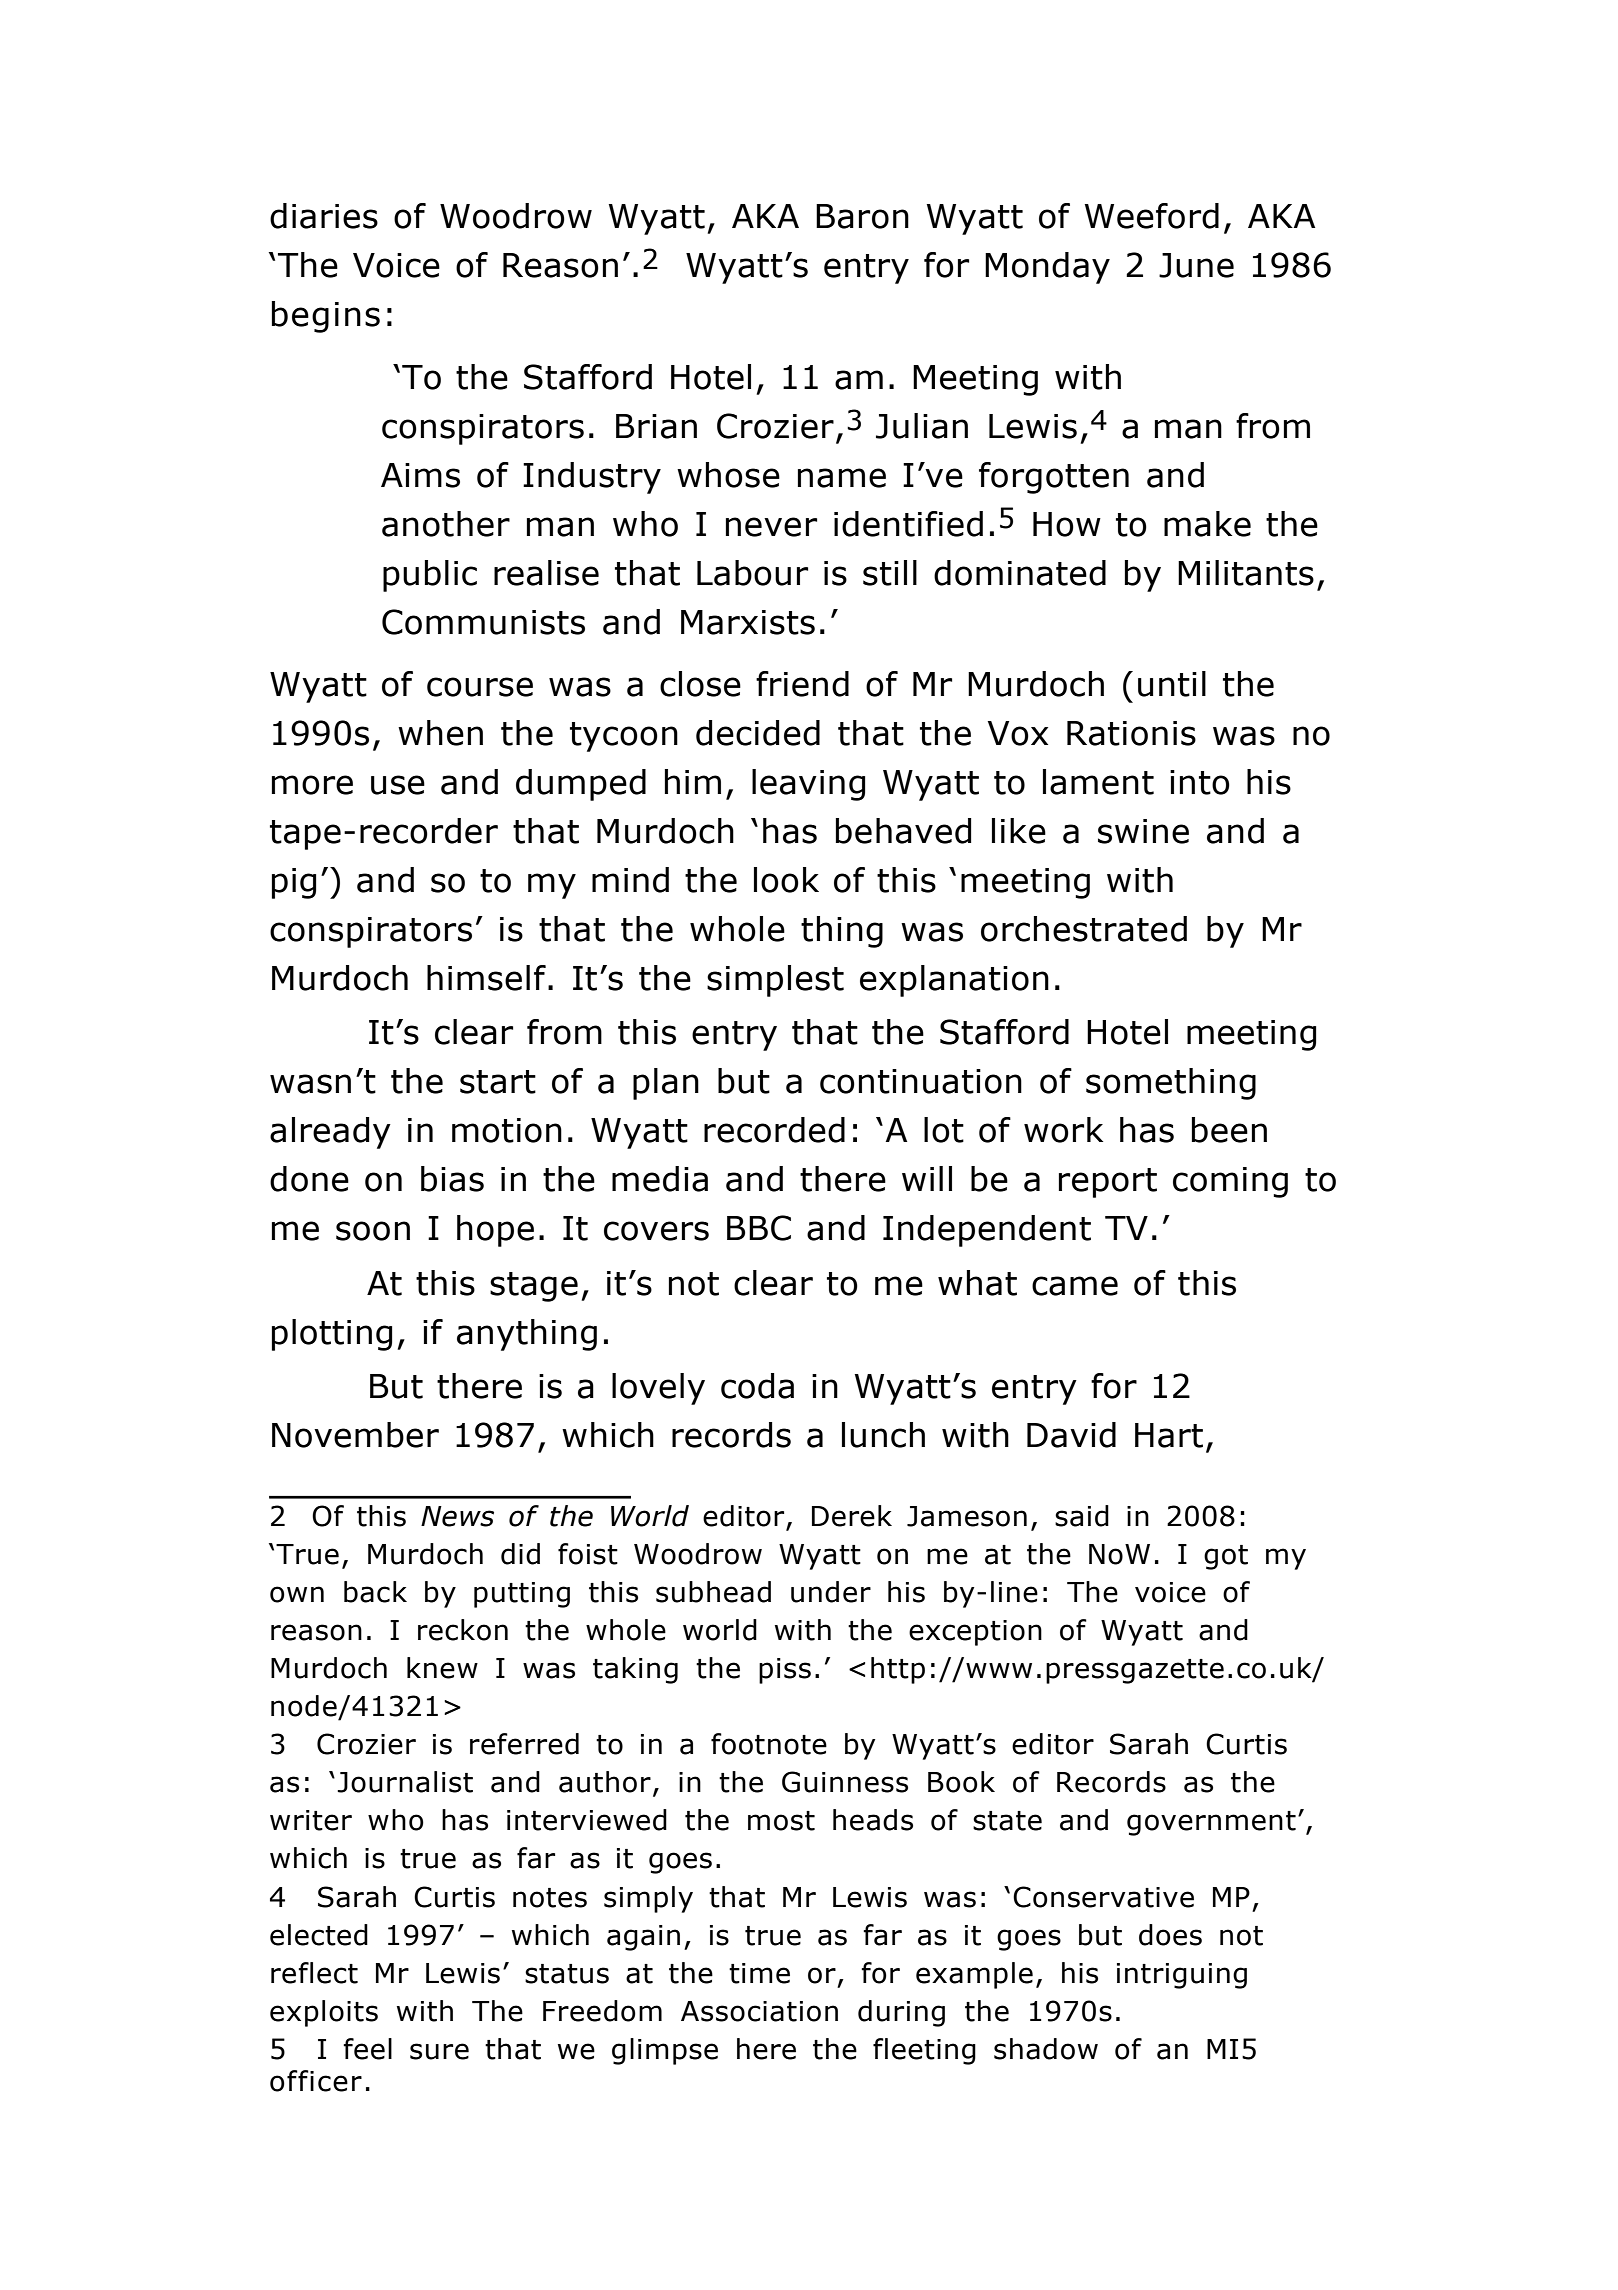 The height and width of the document is (2290, 1618). Describe the element at coordinates (1169, 1435) in the document. I see `Hart` at that location.
